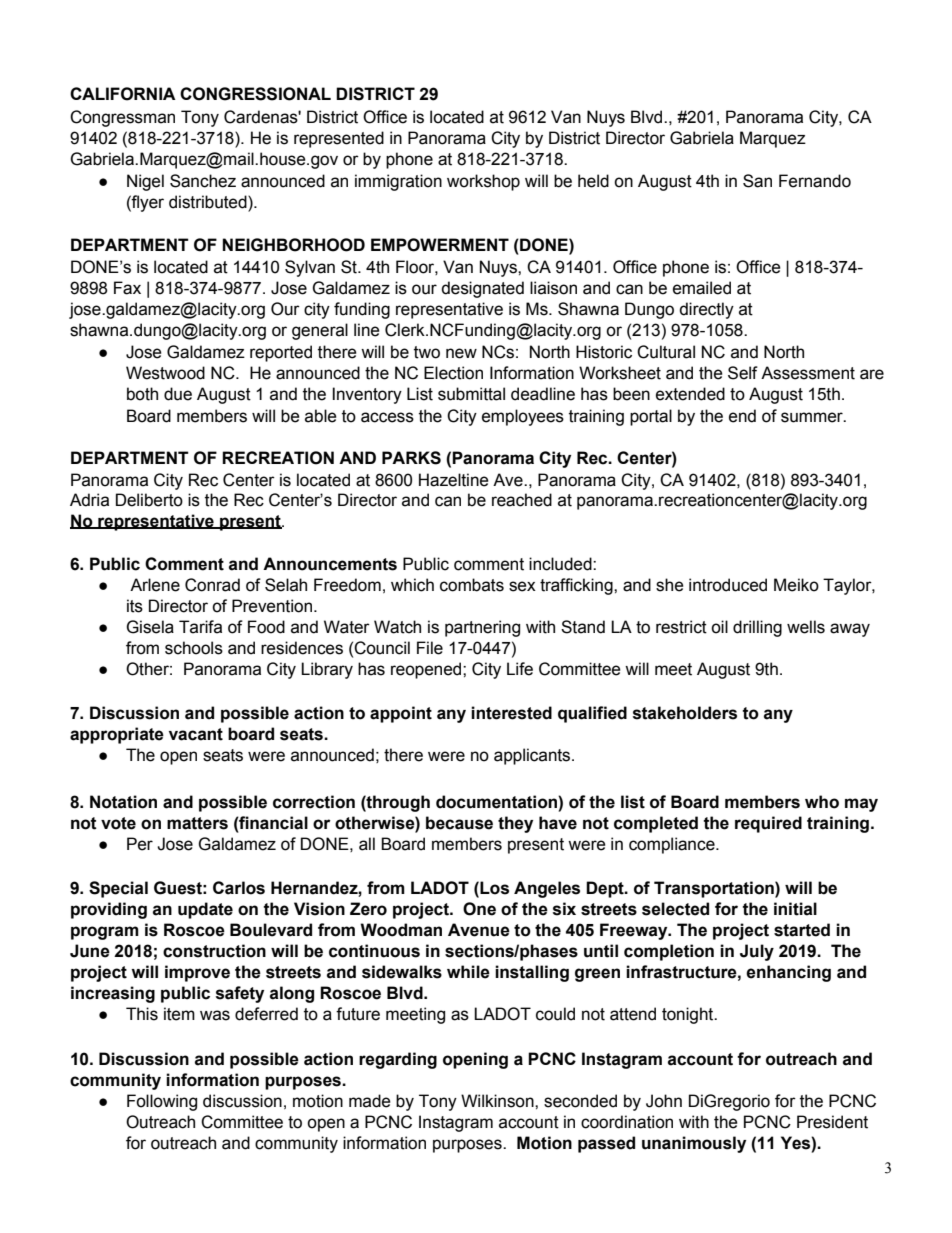 The image size is (952, 1233). What do you see at coordinates (483, 182) in the image?
I see `workshop` at bounding box center [483, 182].
